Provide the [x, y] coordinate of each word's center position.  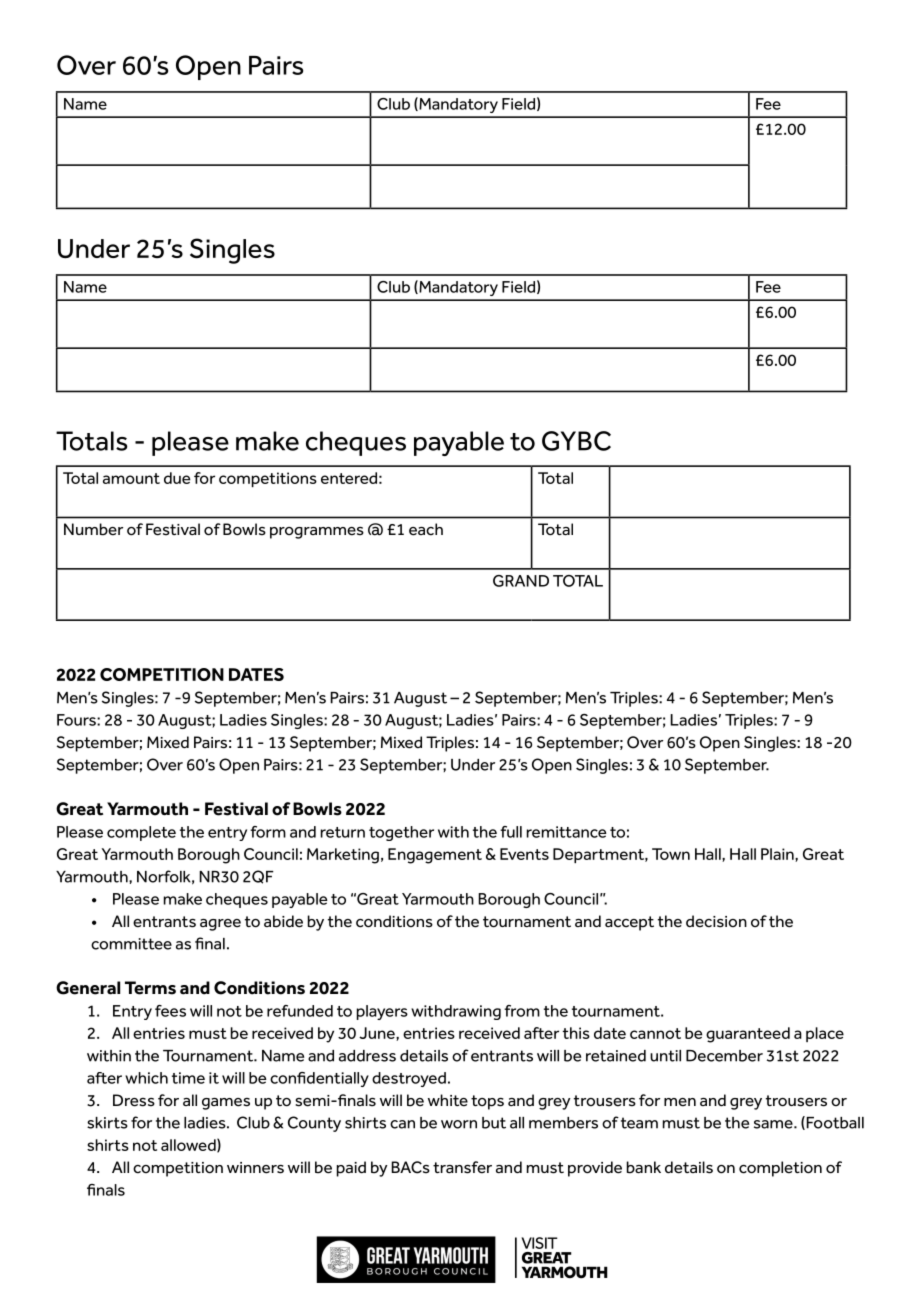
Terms [150, 988]
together [401, 833]
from [522, 1011]
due [177, 478]
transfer [462, 1167]
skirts [107, 1123]
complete [141, 833]
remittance [567, 832]
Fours [77, 720]
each [426, 529]
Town [671, 854]
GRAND [521, 581]
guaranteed [748, 1035]
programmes [317, 533]
